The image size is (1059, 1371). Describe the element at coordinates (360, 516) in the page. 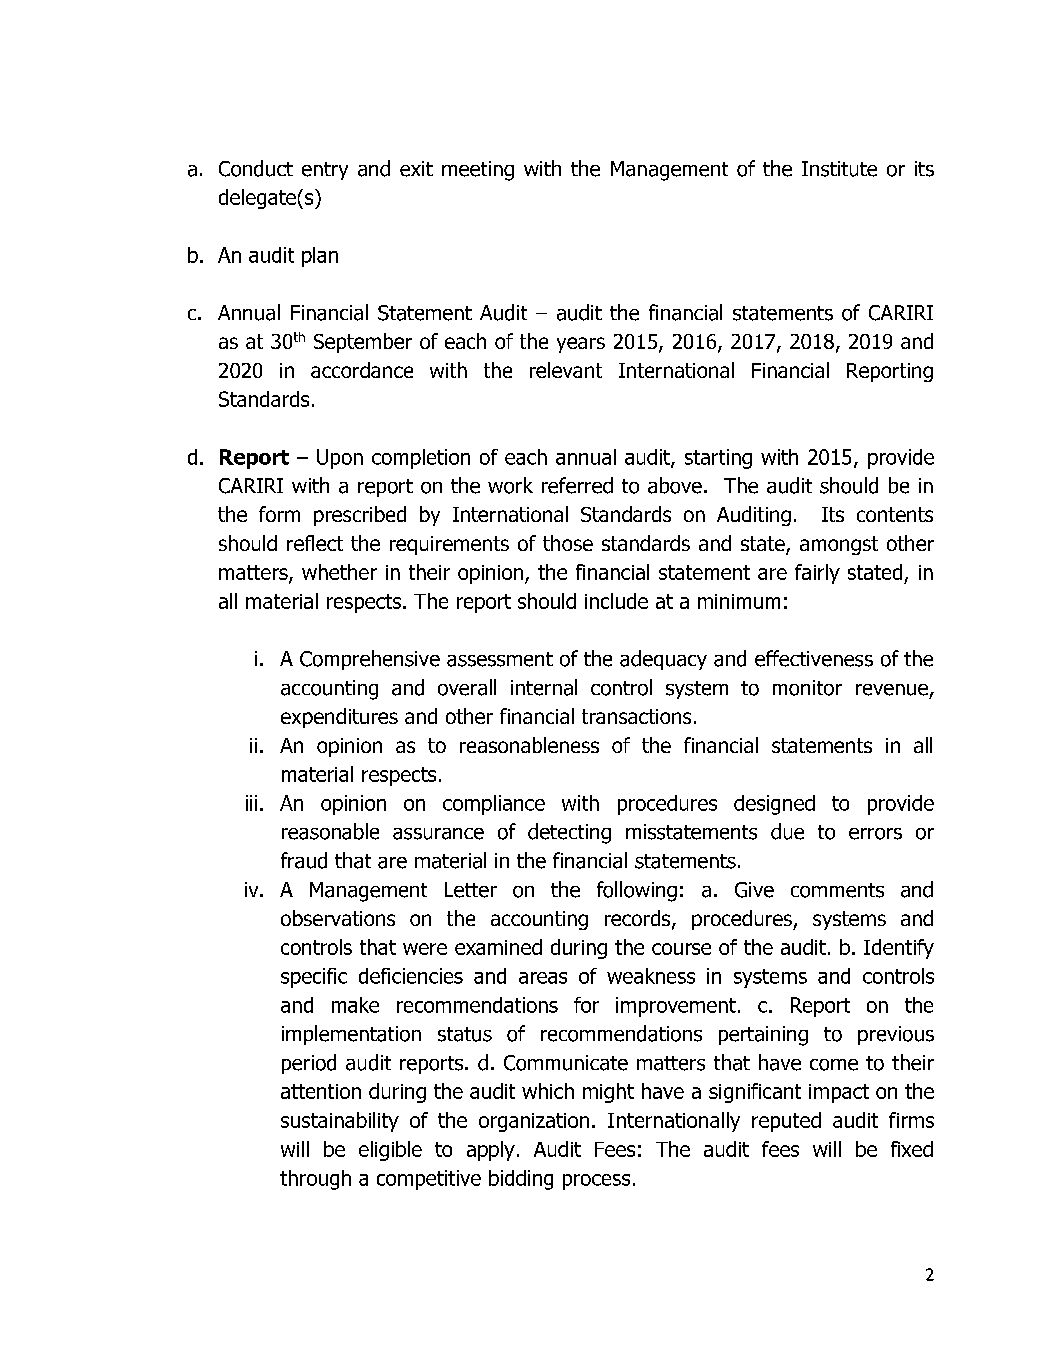

I see `prescribed` at that location.
